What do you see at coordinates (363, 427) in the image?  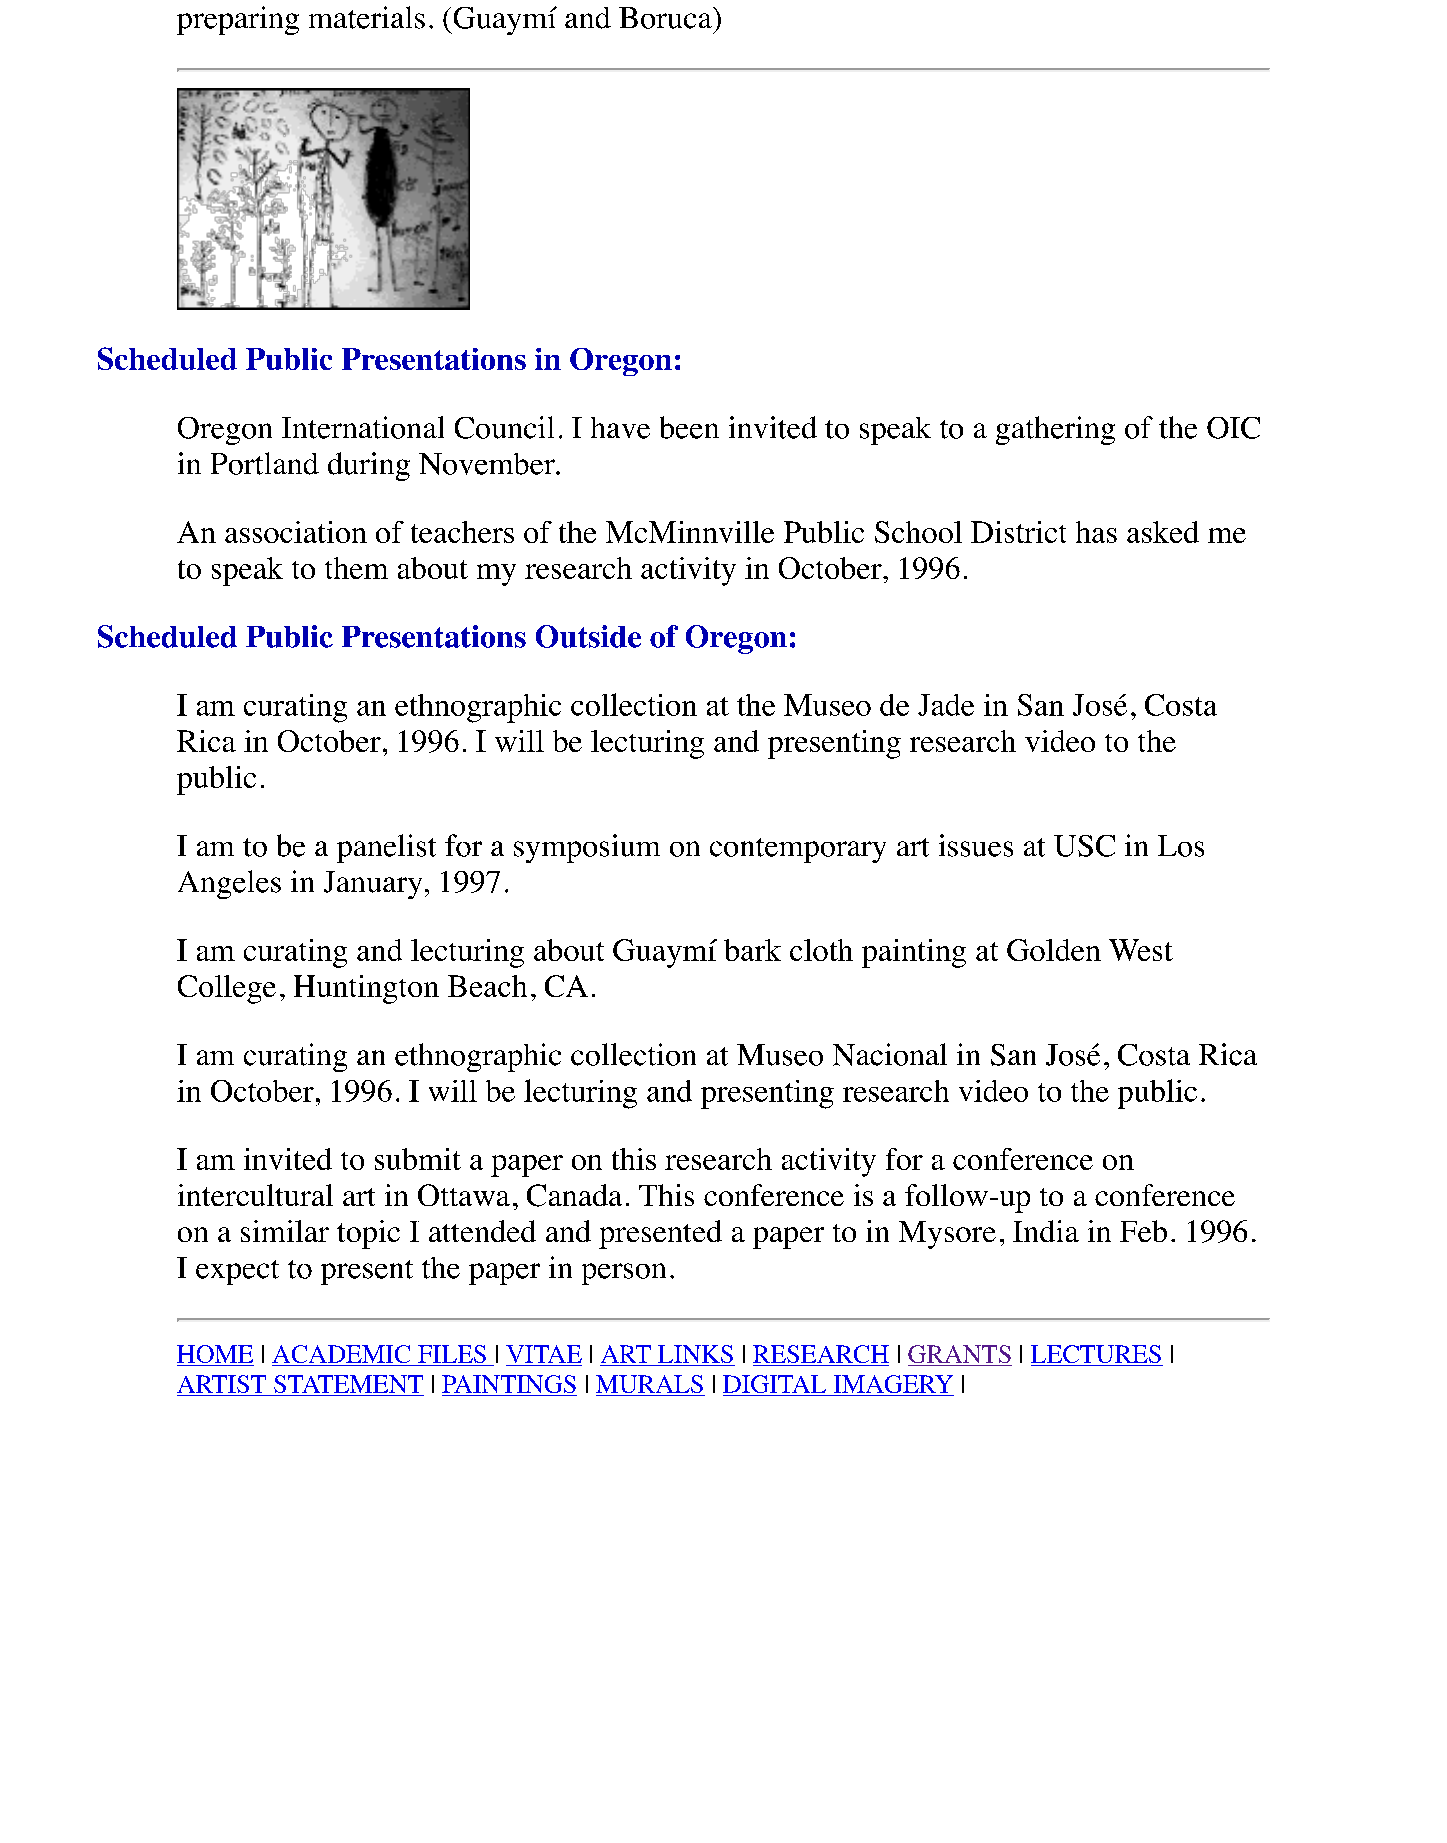 I see `International` at bounding box center [363, 427].
